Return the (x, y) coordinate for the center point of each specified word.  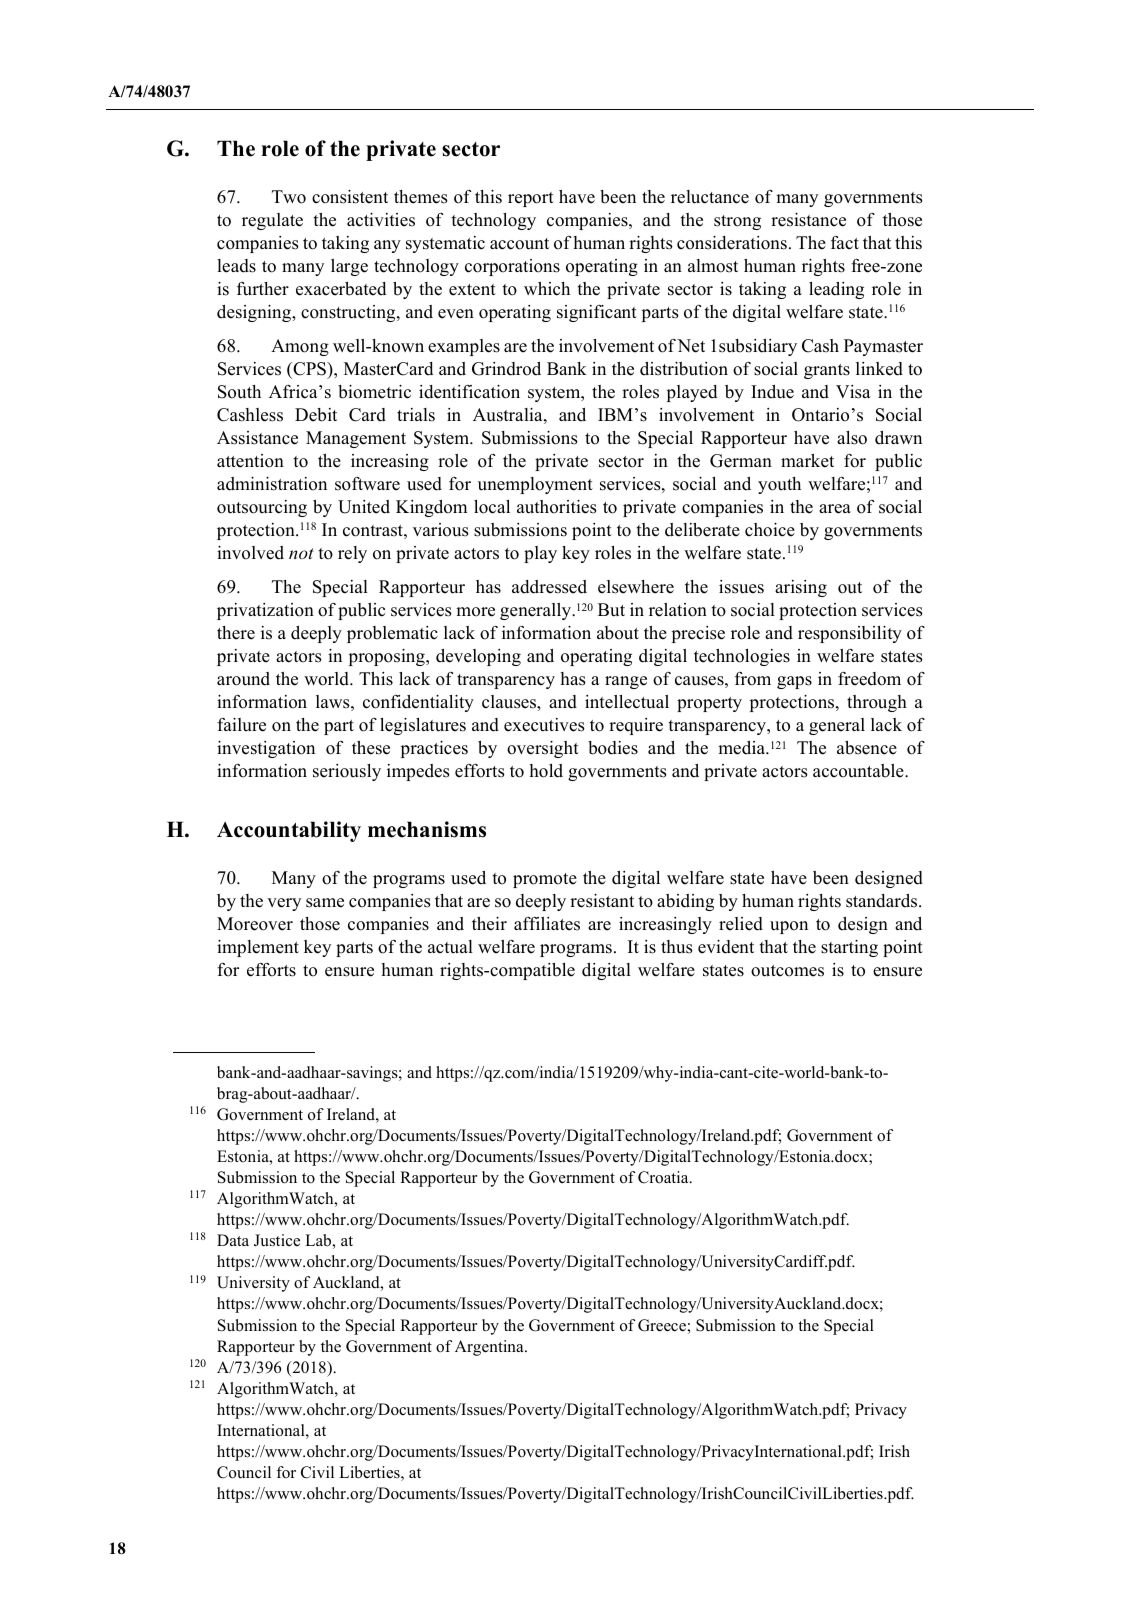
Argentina (490, 1348)
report (531, 199)
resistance (808, 220)
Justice (277, 1240)
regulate (272, 221)
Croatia (664, 1177)
